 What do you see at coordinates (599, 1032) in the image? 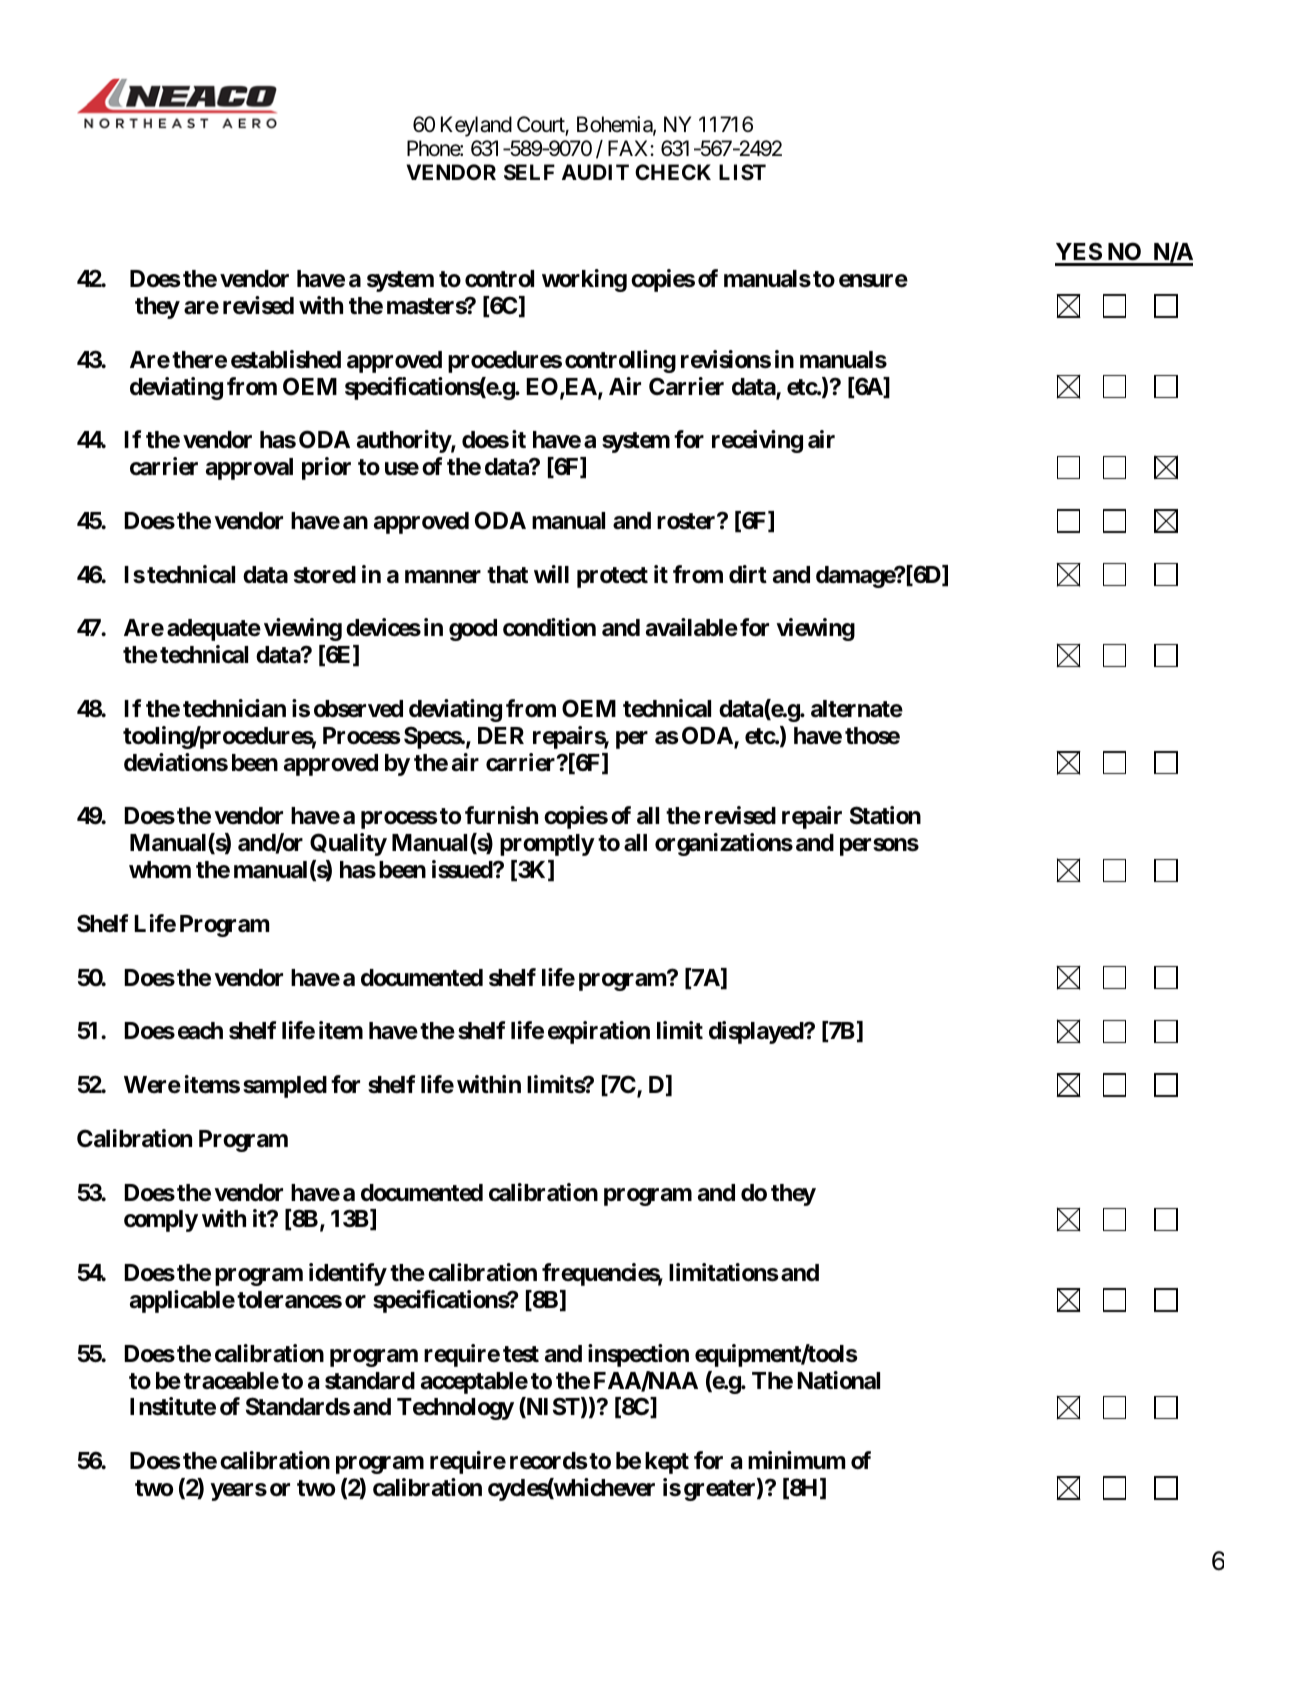
I see `expiration` at bounding box center [599, 1032].
